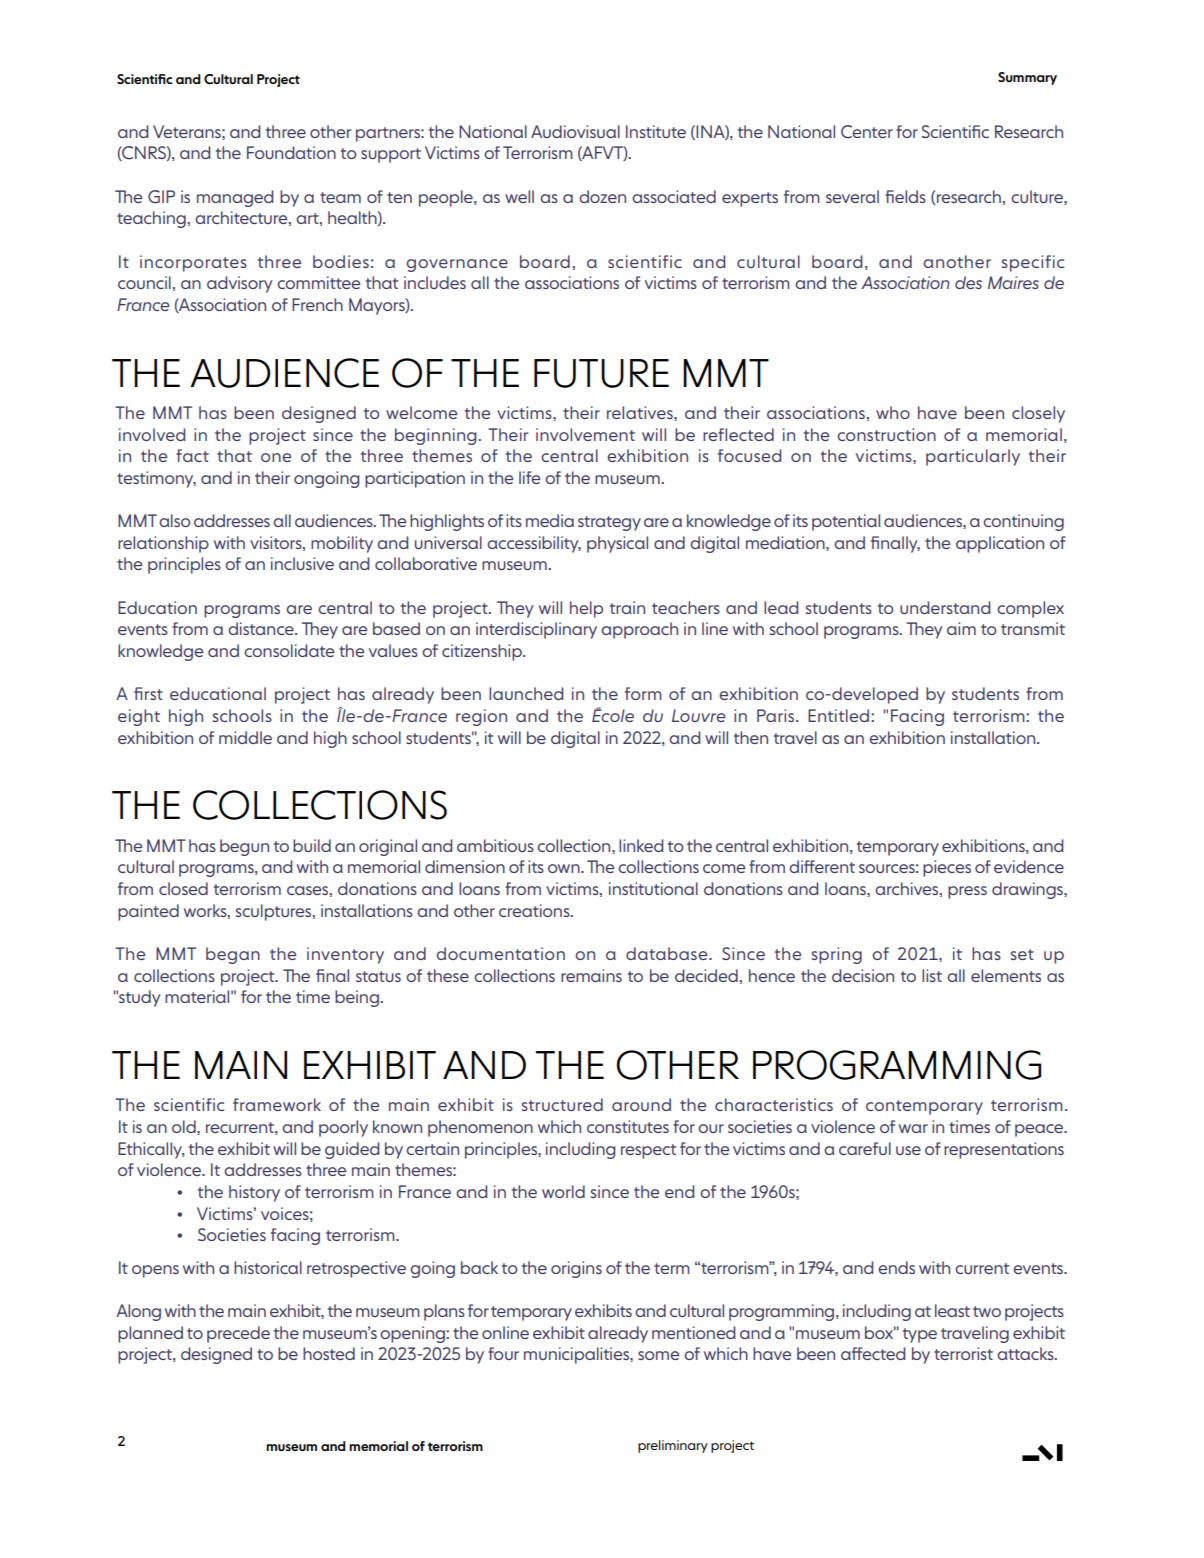 The image size is (1204, 1558). Describe the element at coordinates (867, 132) in the page. I see `Center` at that location.
